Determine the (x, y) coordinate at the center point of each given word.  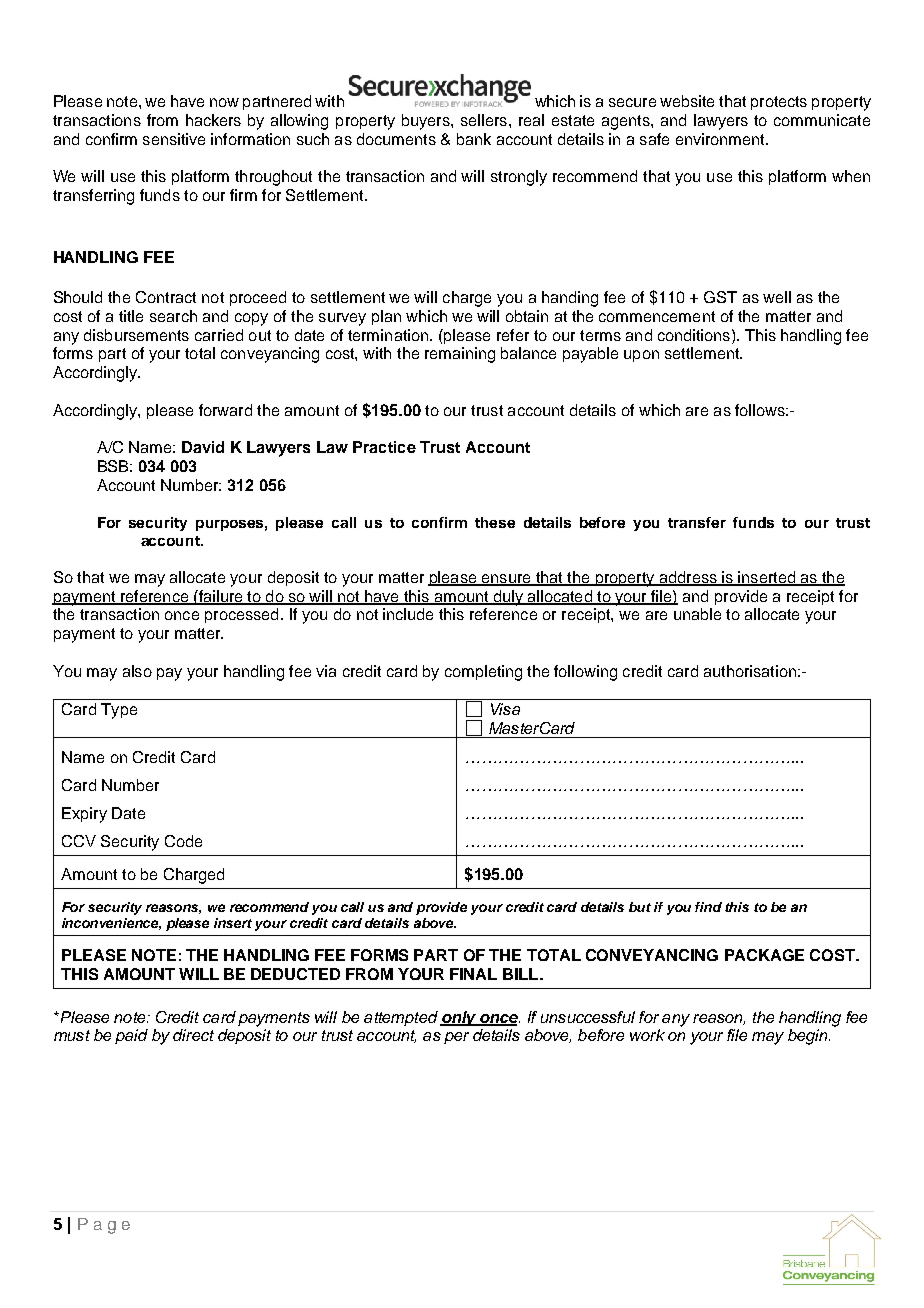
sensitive (174, 139)
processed (241, 615)
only (459, 1018)
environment (721, 139)
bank (474, 139)
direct (193, 1035)
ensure (506, 580)
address (688, 578)
